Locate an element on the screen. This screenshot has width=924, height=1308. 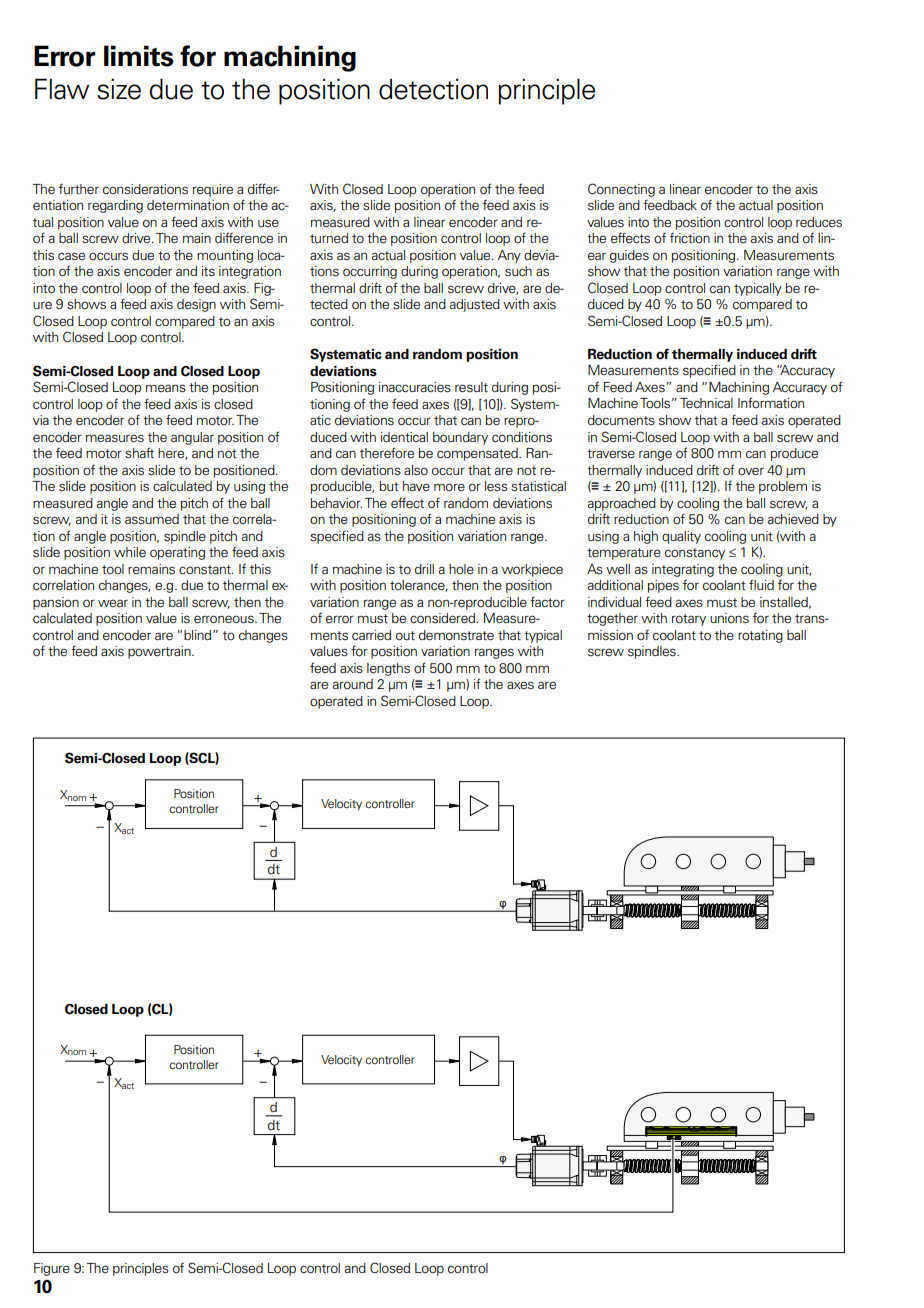
Any is located at coordinates (509, 256).
